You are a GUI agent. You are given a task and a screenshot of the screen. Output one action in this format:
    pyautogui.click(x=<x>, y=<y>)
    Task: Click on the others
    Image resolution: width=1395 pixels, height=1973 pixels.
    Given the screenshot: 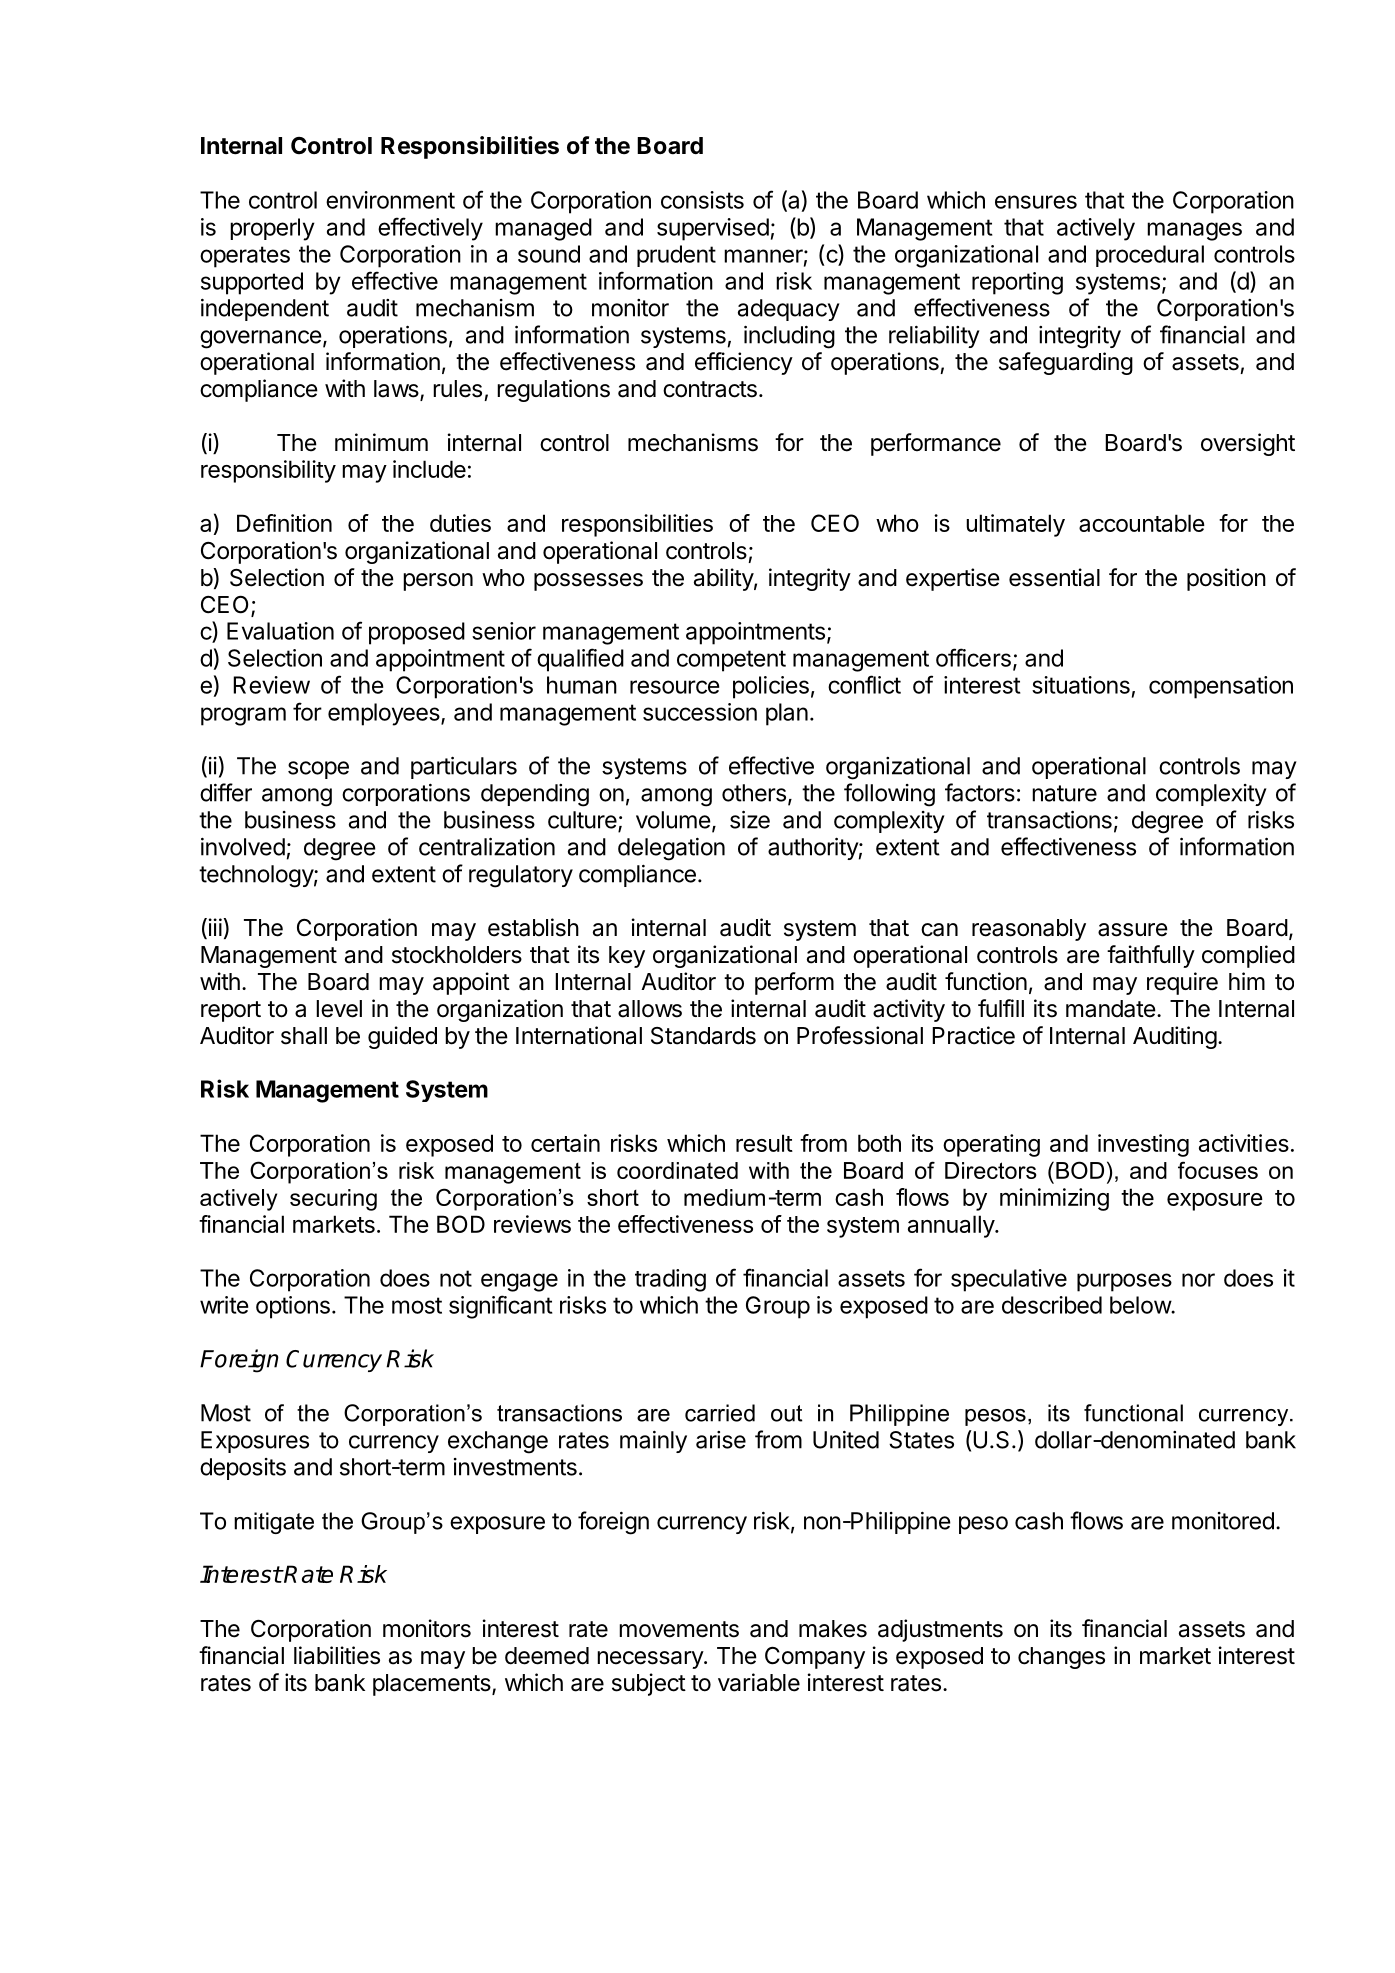 What is the action you would take?
    pyautogui.click(x=754, y=793)
